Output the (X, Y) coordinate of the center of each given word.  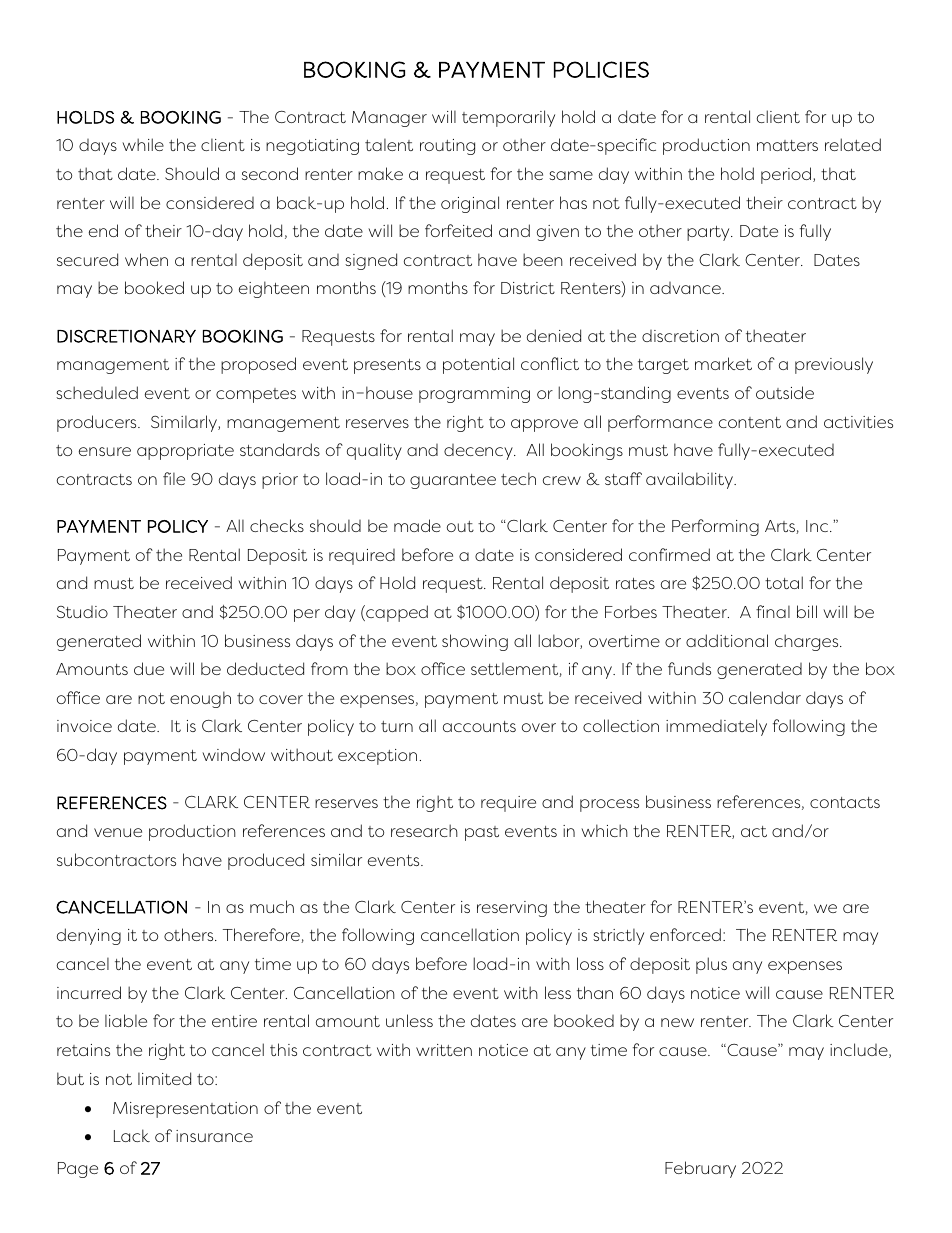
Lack (132, 1135)
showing (475, 642)
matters (787, 145)
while (143, 144)
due (149, 668)
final (773, 611)
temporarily (508, 118)
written (444, 1050)
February (700, 1169)
